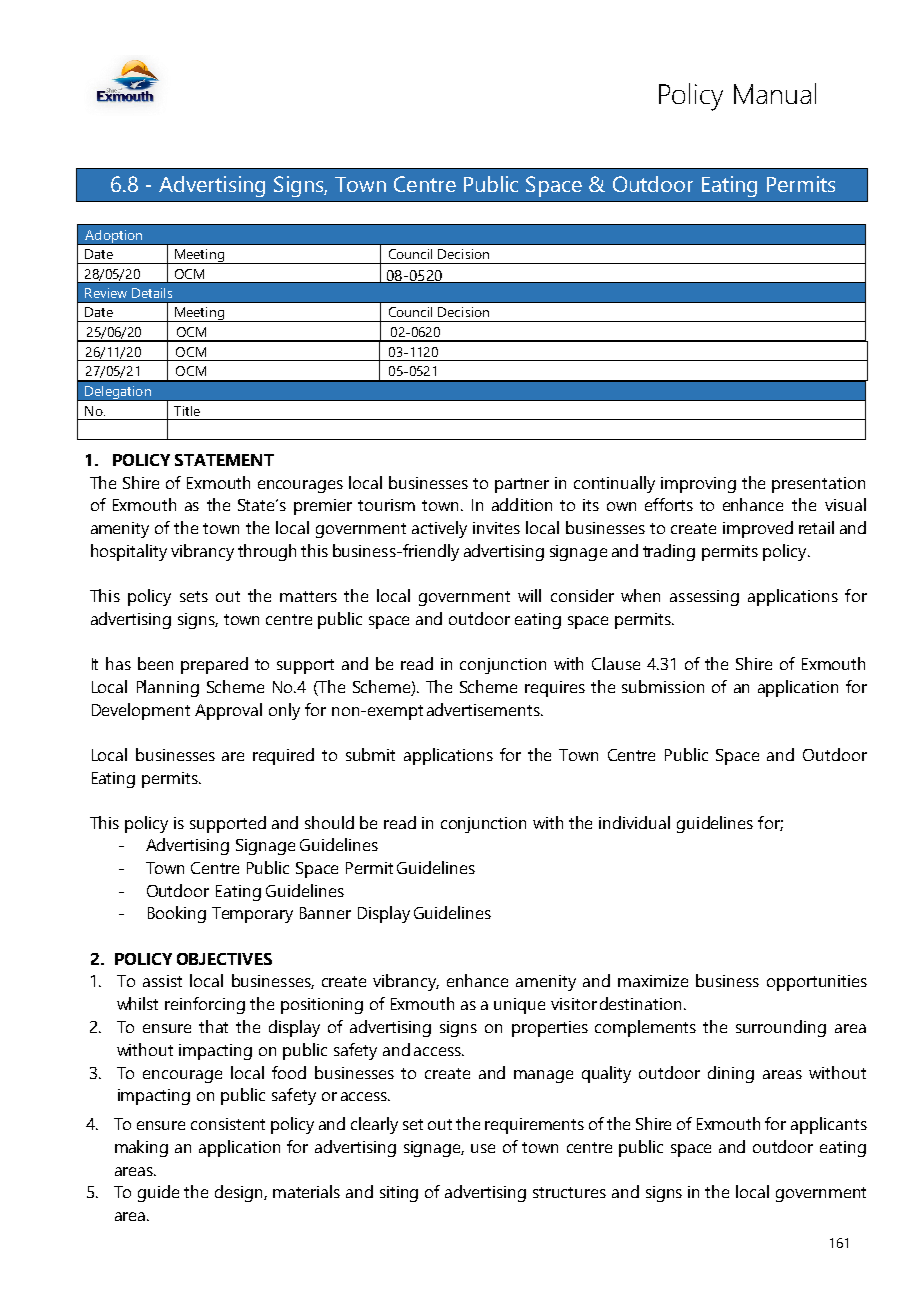  I want to click on Details, so click(152, 293).
